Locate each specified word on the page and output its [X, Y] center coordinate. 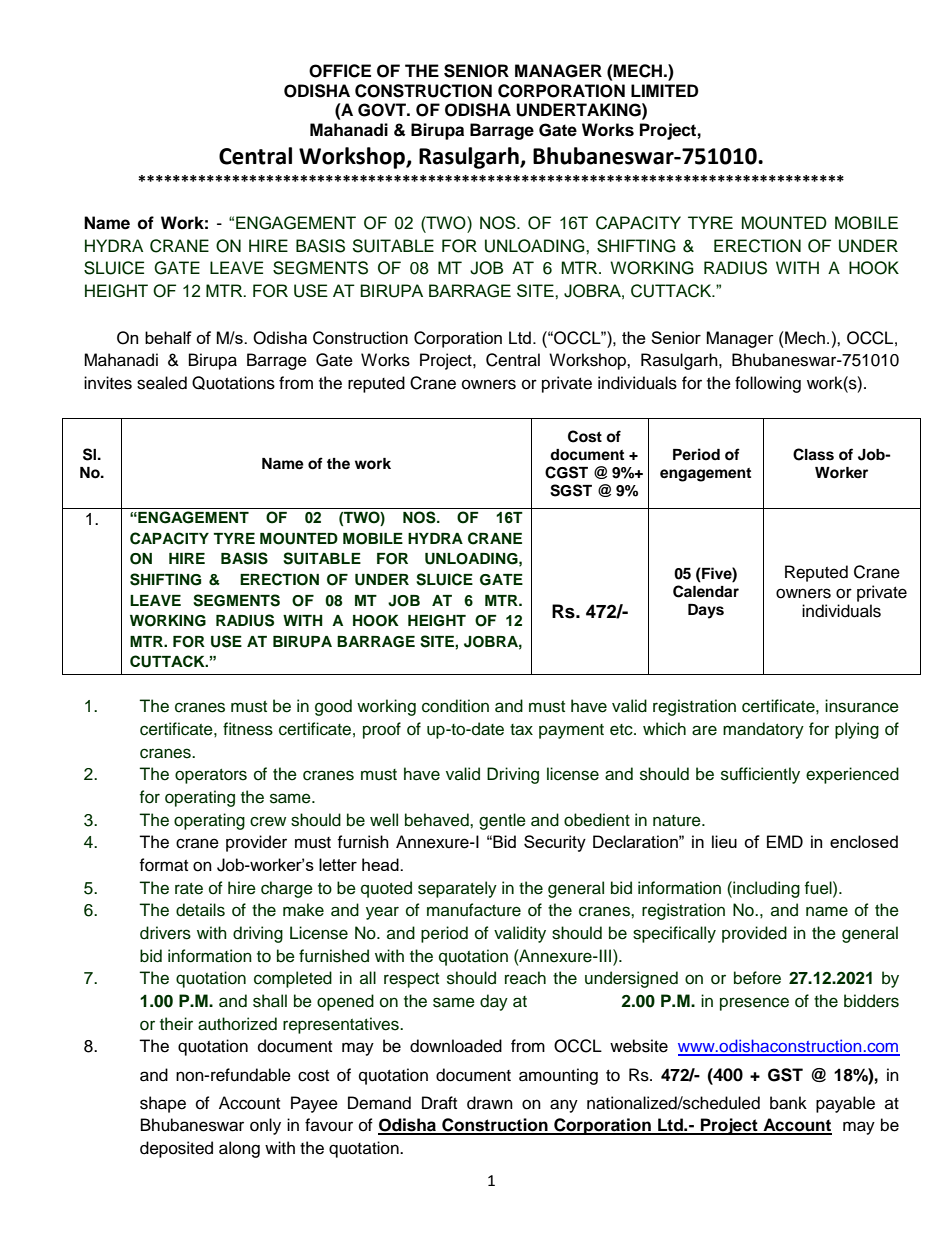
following [768, 384]
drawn [490, 1103]
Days [706, 611]
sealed [162, 383]
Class [813, 454]
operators [211, 776]
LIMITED [664, 90]
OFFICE [340, 71]
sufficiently [760, 775]
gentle [502, 821]
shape [163, 1104]
